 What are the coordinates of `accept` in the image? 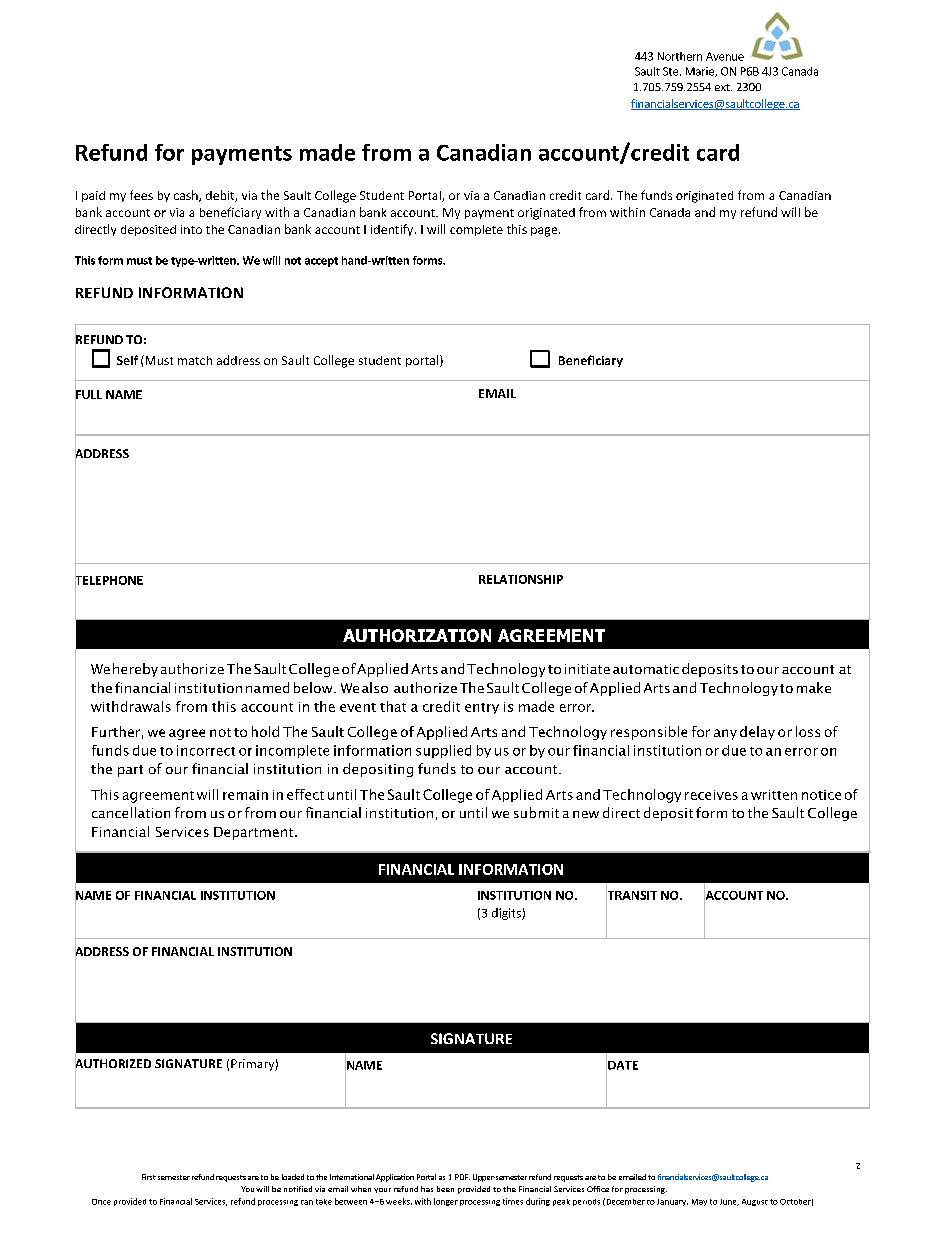 It's located at (321, 262).
